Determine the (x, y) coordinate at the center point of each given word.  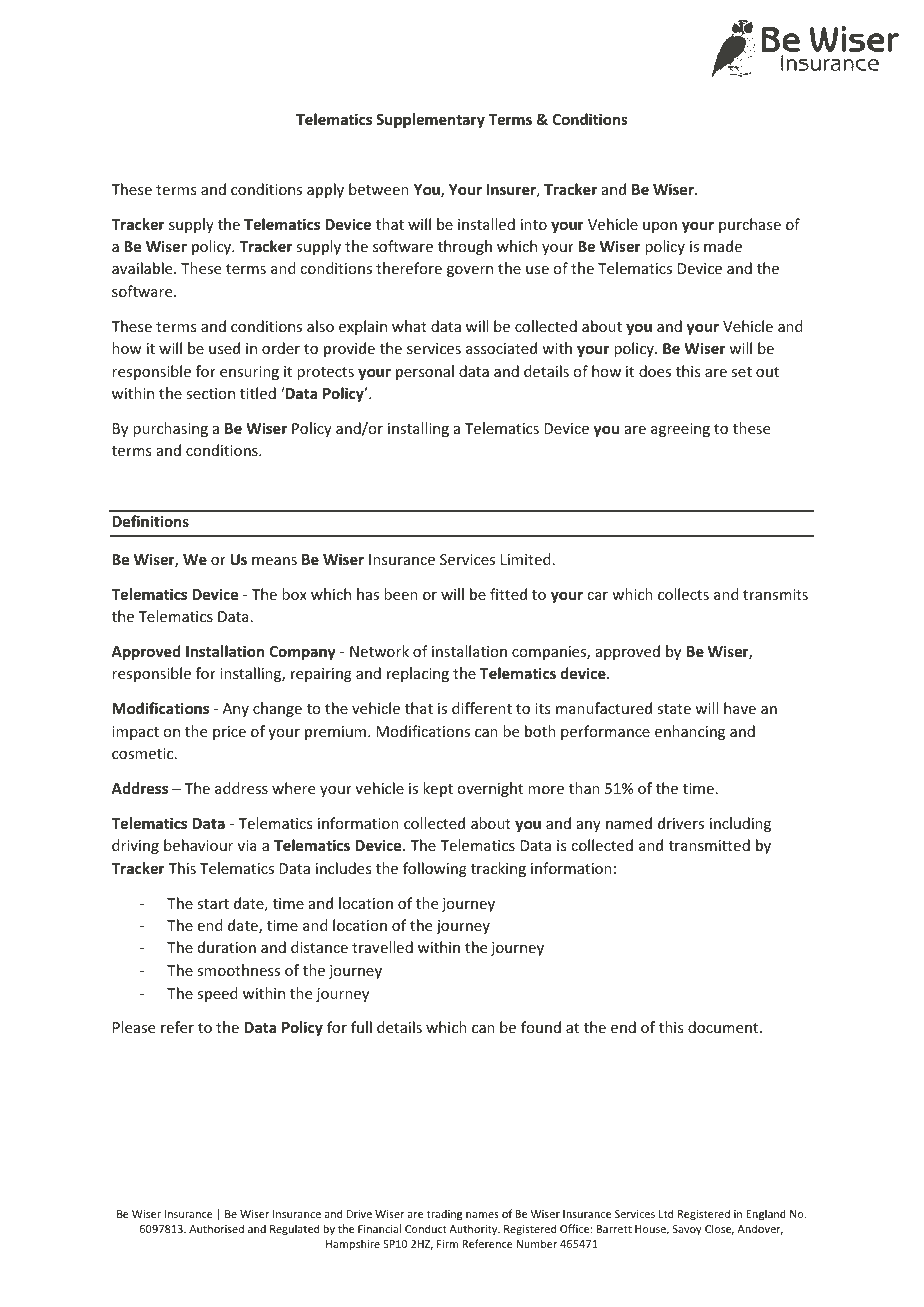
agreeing (680, 430)
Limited (526, 559)
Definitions (150, 521)
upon (660, 227)
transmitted (709, 845)
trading (444, 1215)
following (435, 869)
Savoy (687, 1230)
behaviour (198, 845)
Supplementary (430, 120)
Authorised (216, 1228)
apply (325, 190)
